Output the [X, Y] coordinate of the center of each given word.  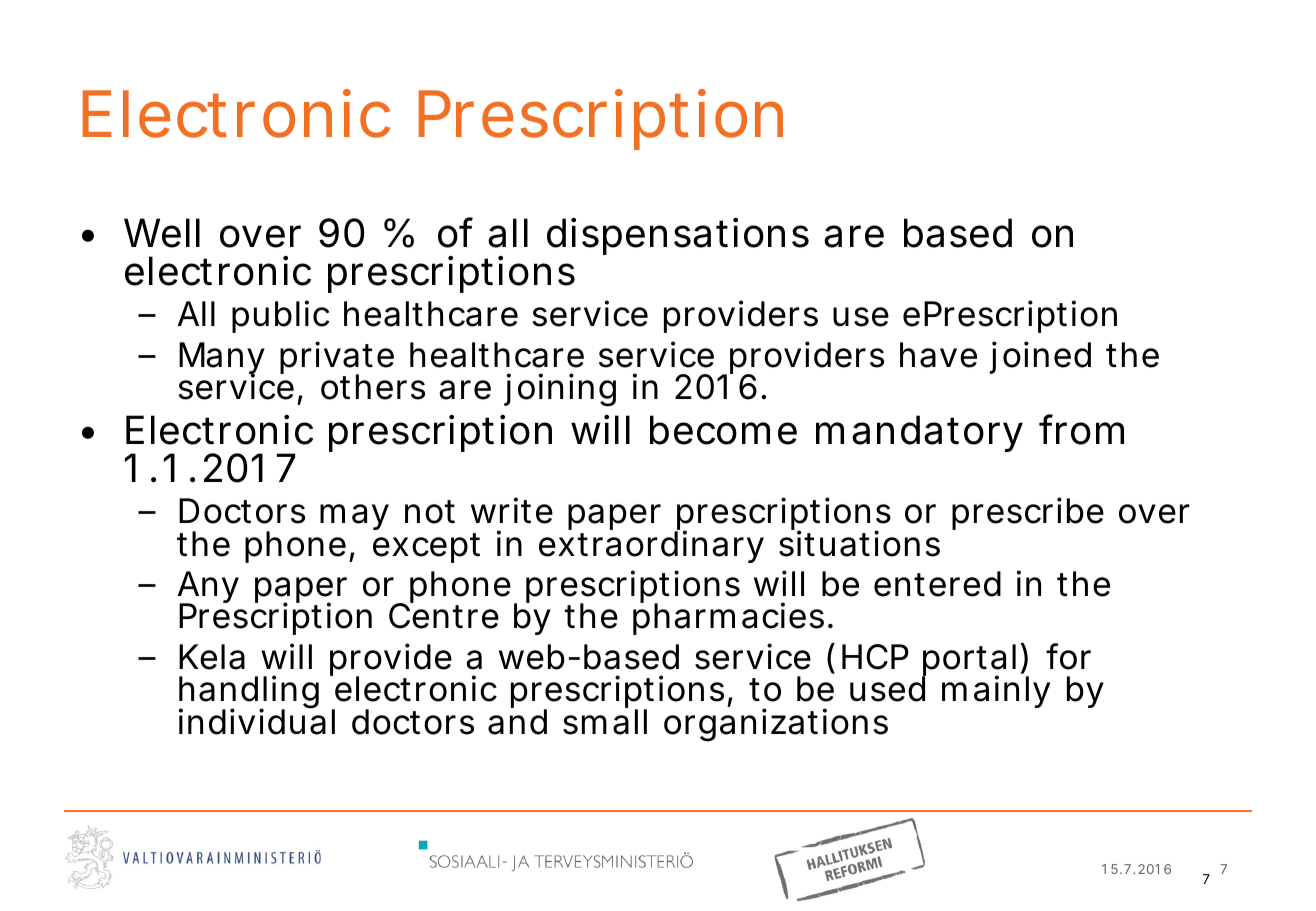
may [354, 517]
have [938, 355]
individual [257, 721]
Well [162, 233]
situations [859, 543]
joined [1040, 357]
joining [560, 390]
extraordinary [651, 546]
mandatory [919, 433]
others [373, 387]
